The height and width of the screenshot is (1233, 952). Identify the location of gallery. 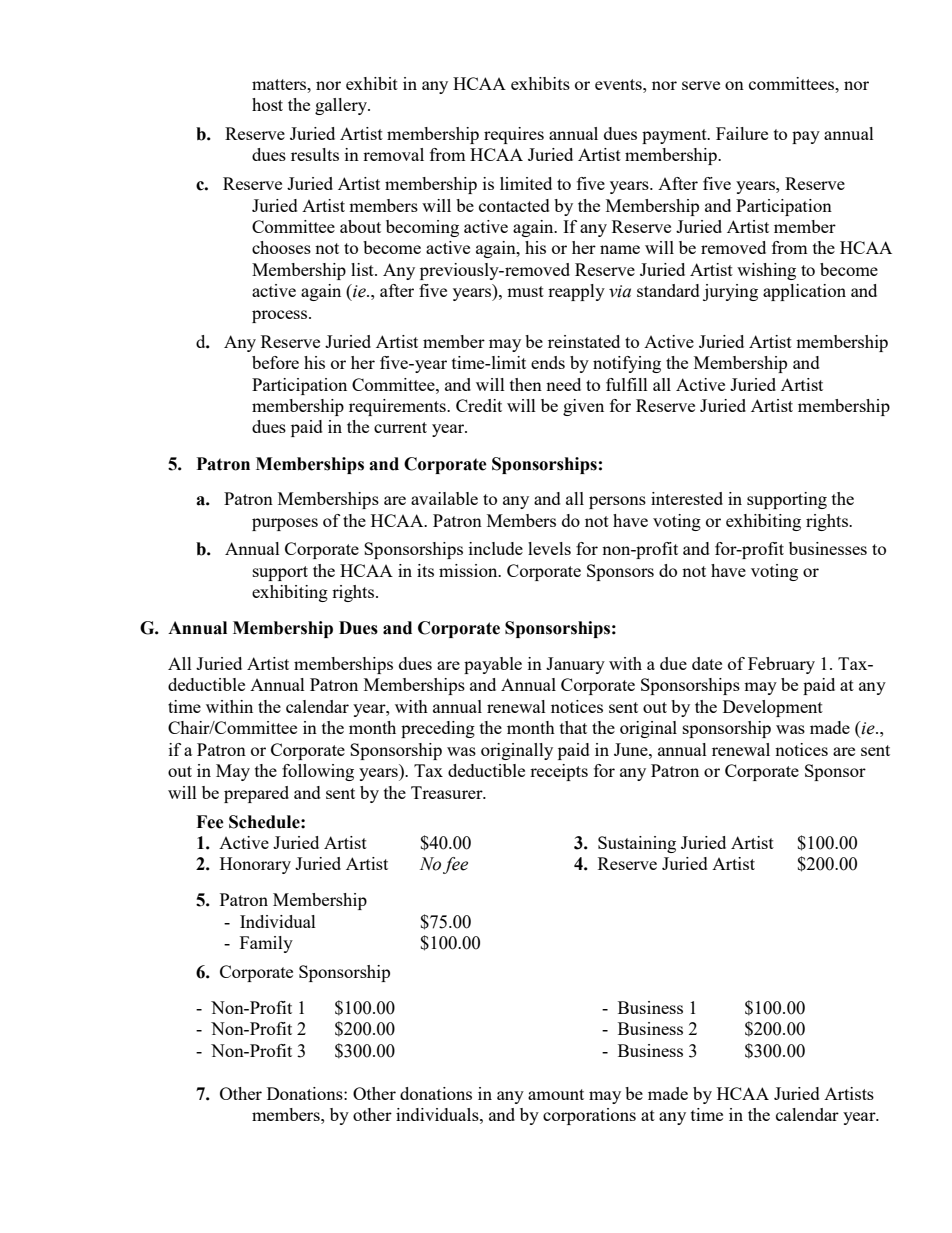
(342, 106).
